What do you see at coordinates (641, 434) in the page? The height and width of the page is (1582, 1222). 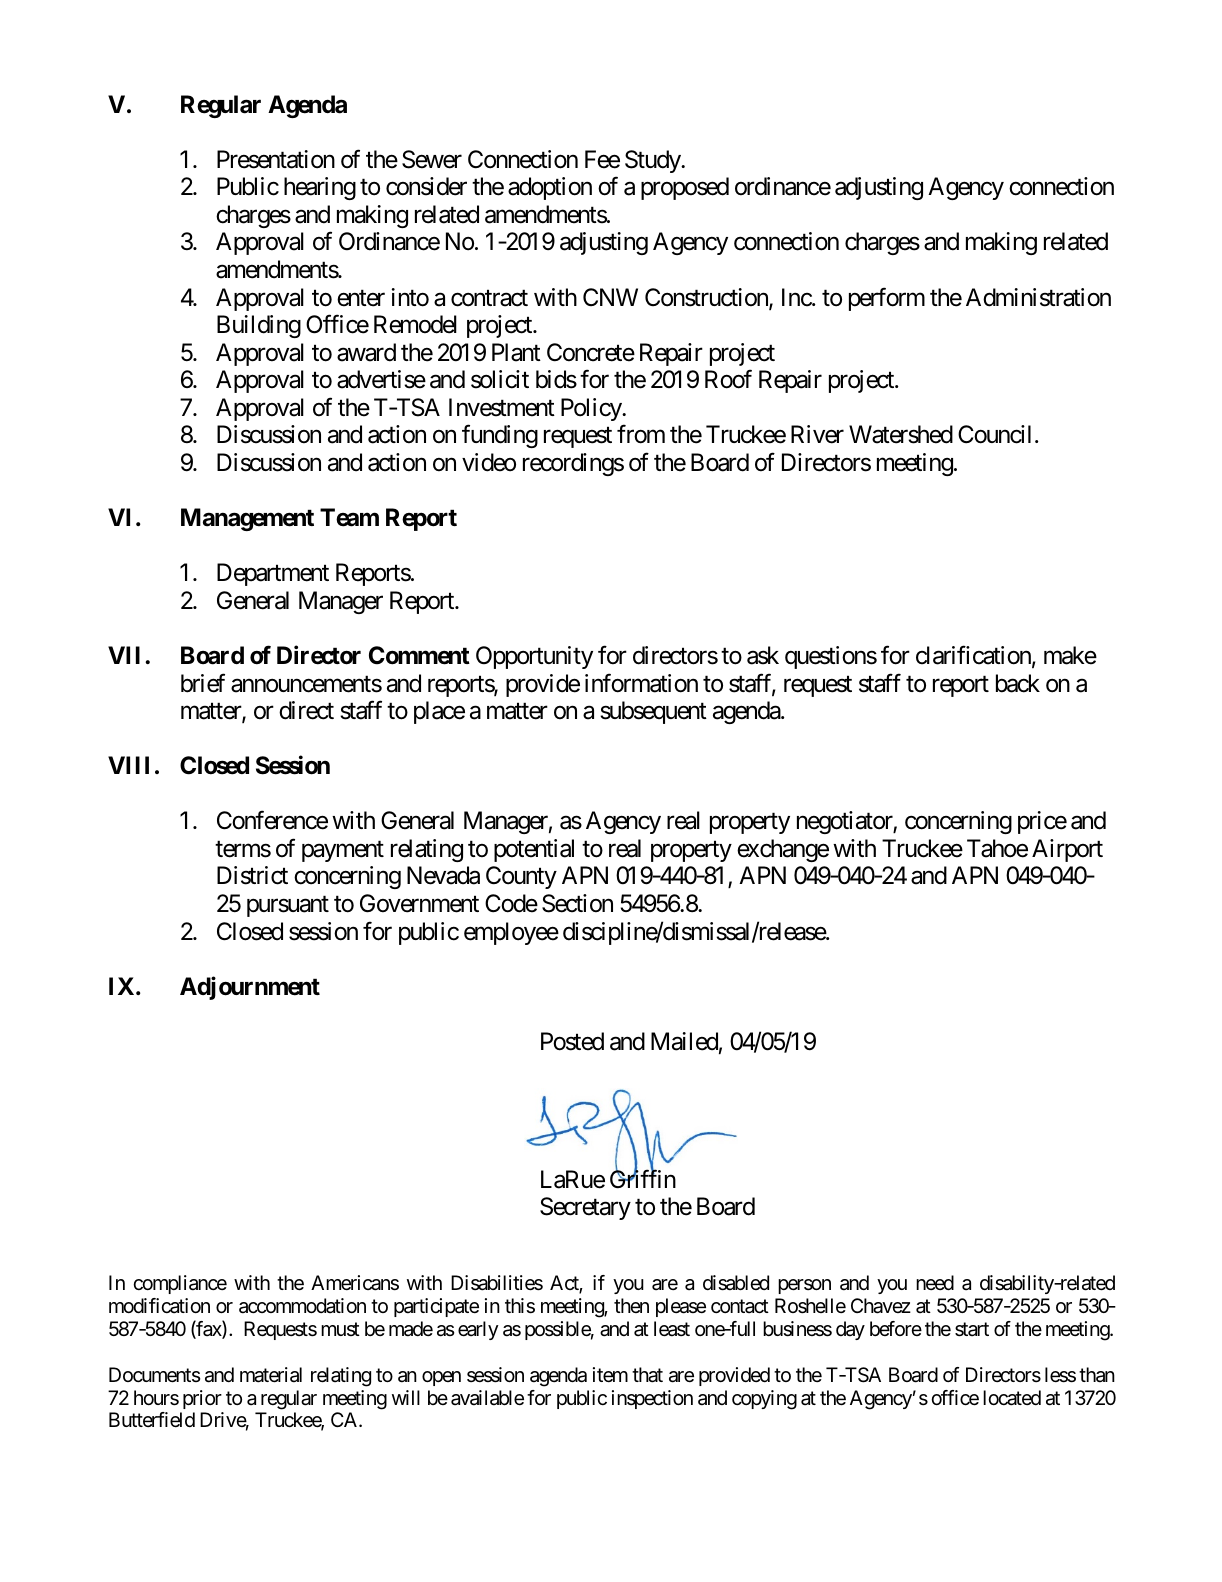 I see `from` at bounding box center [641, 434].
